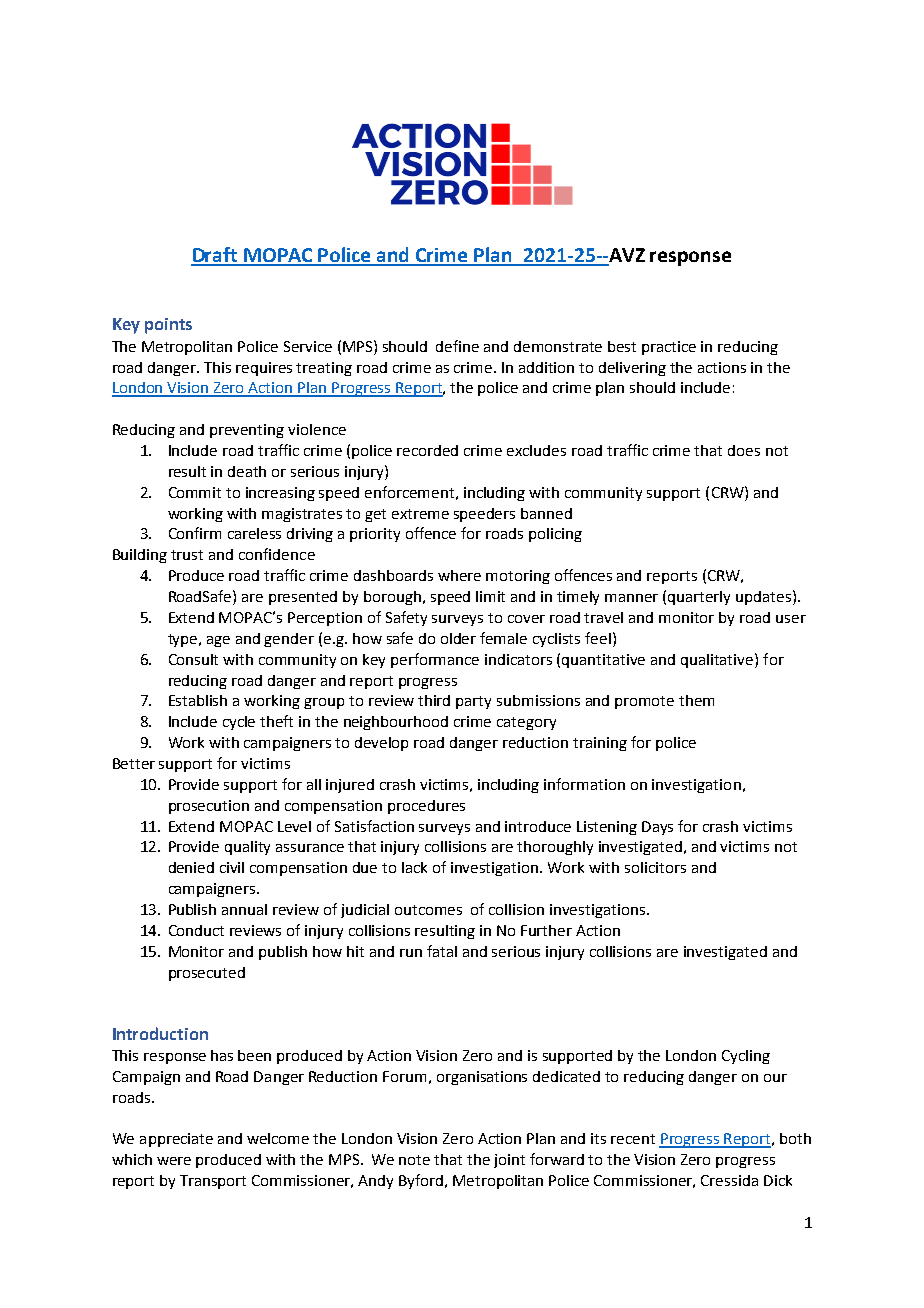  What do you see at coordinates (174, 1161) in the screenshot?
I see `were` at bounding box center [174, 1161].
